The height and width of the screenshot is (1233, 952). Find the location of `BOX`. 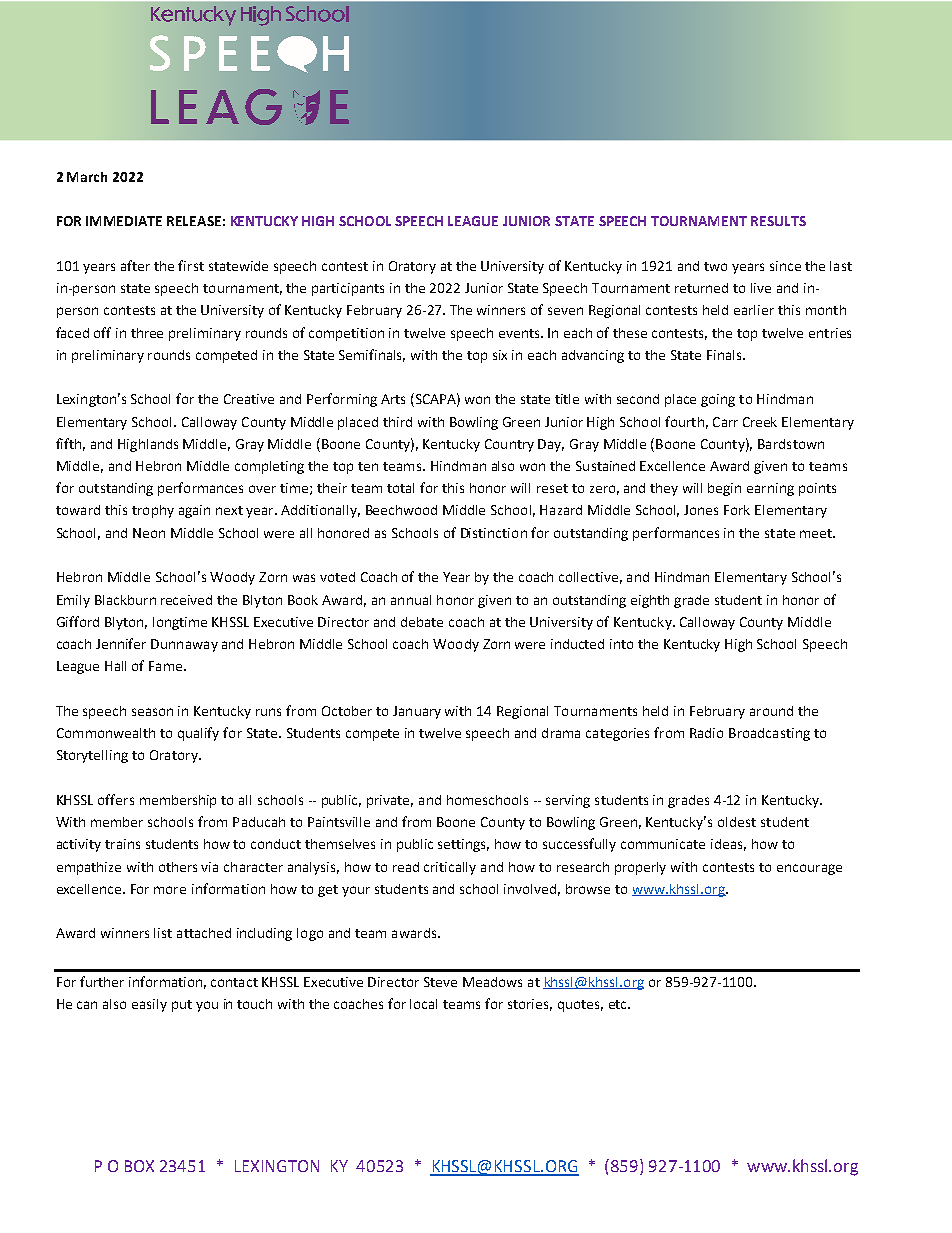

BOX is located at coordinates (139, 1166).
